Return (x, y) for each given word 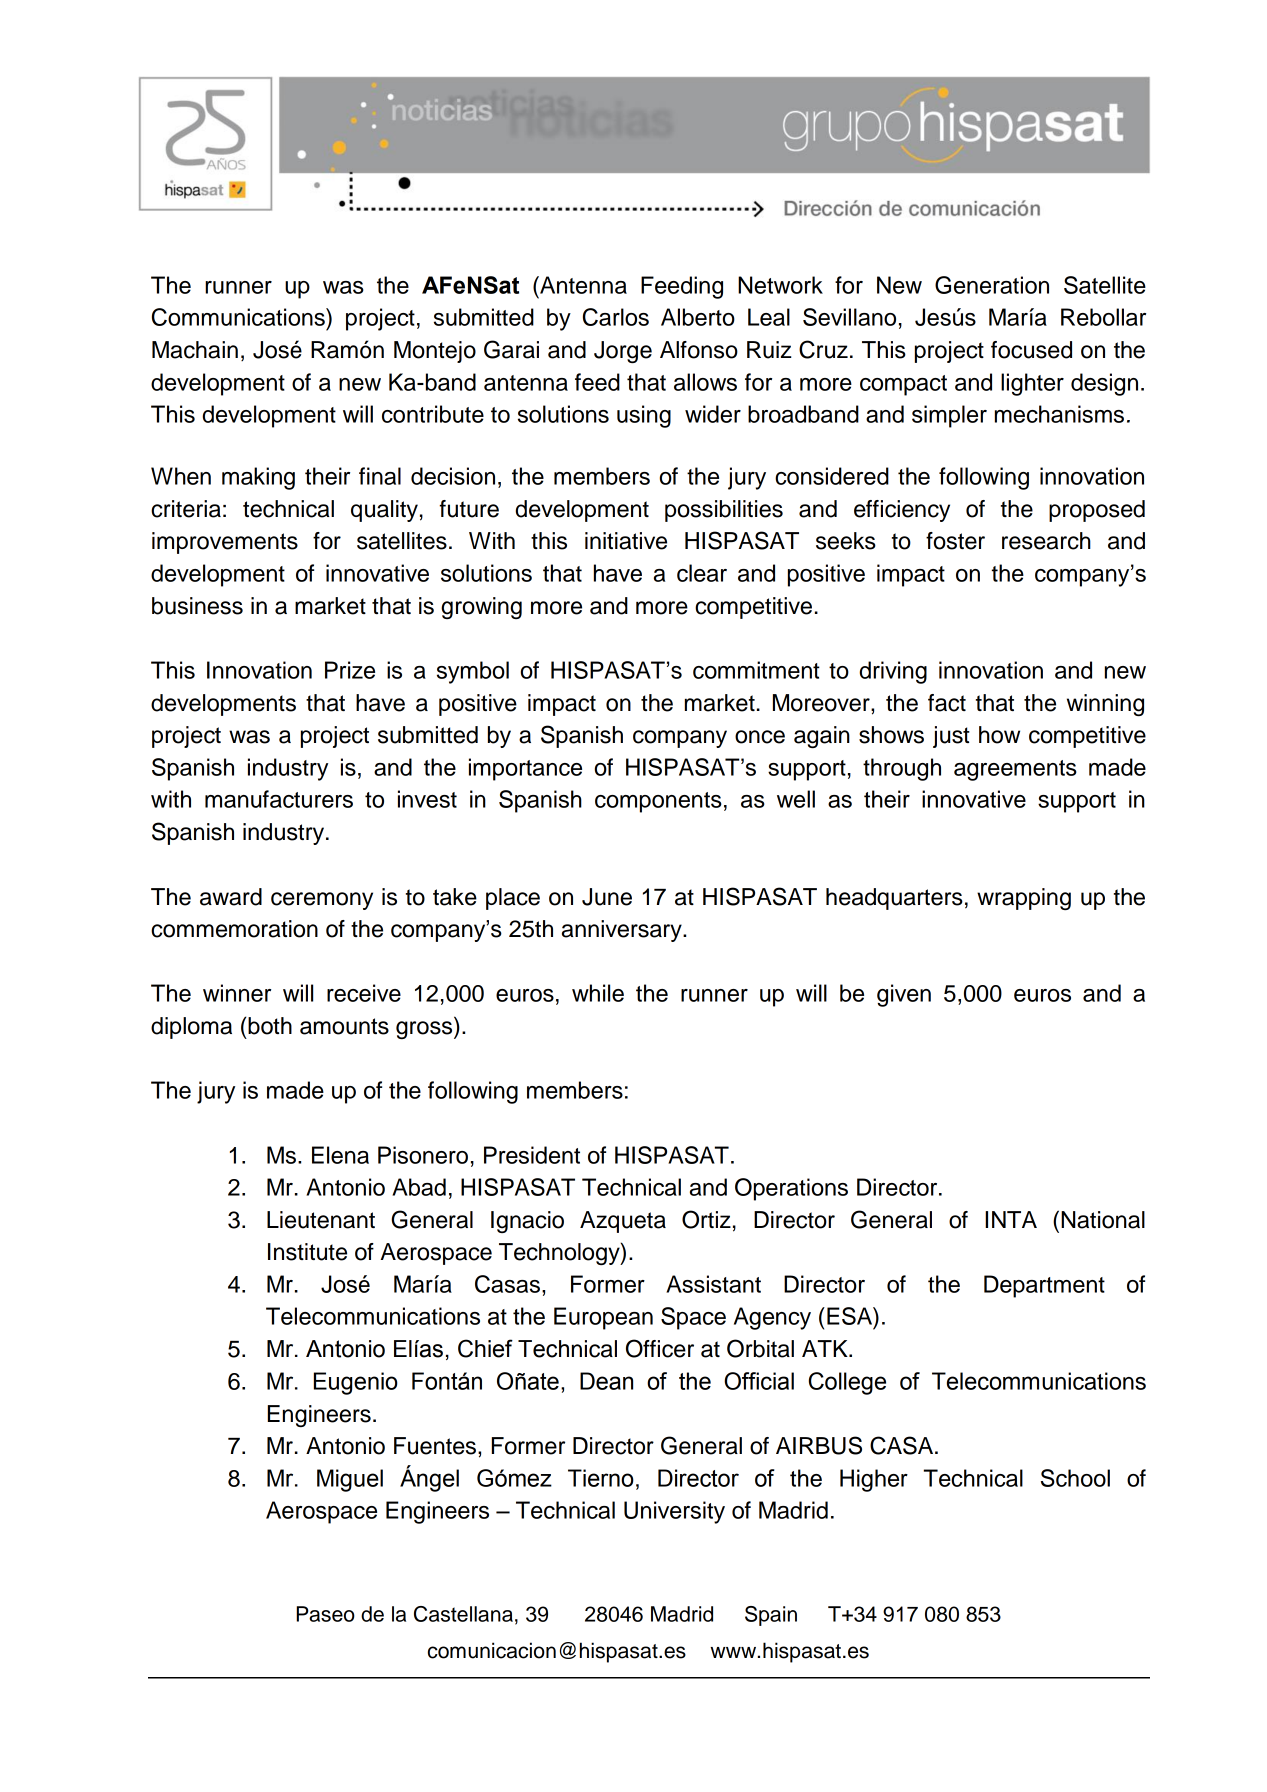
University (674, 1512)
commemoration (234, 929)
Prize (350, 670)
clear (702, 573)
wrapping (1024, 899)
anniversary (623, 931)
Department (1044, 1286)
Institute (307, 1252)
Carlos (616, 317)
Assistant (713, 1284)
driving (893, 672)
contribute (433, 414)
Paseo (325, 1614)
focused (1031, 350)
